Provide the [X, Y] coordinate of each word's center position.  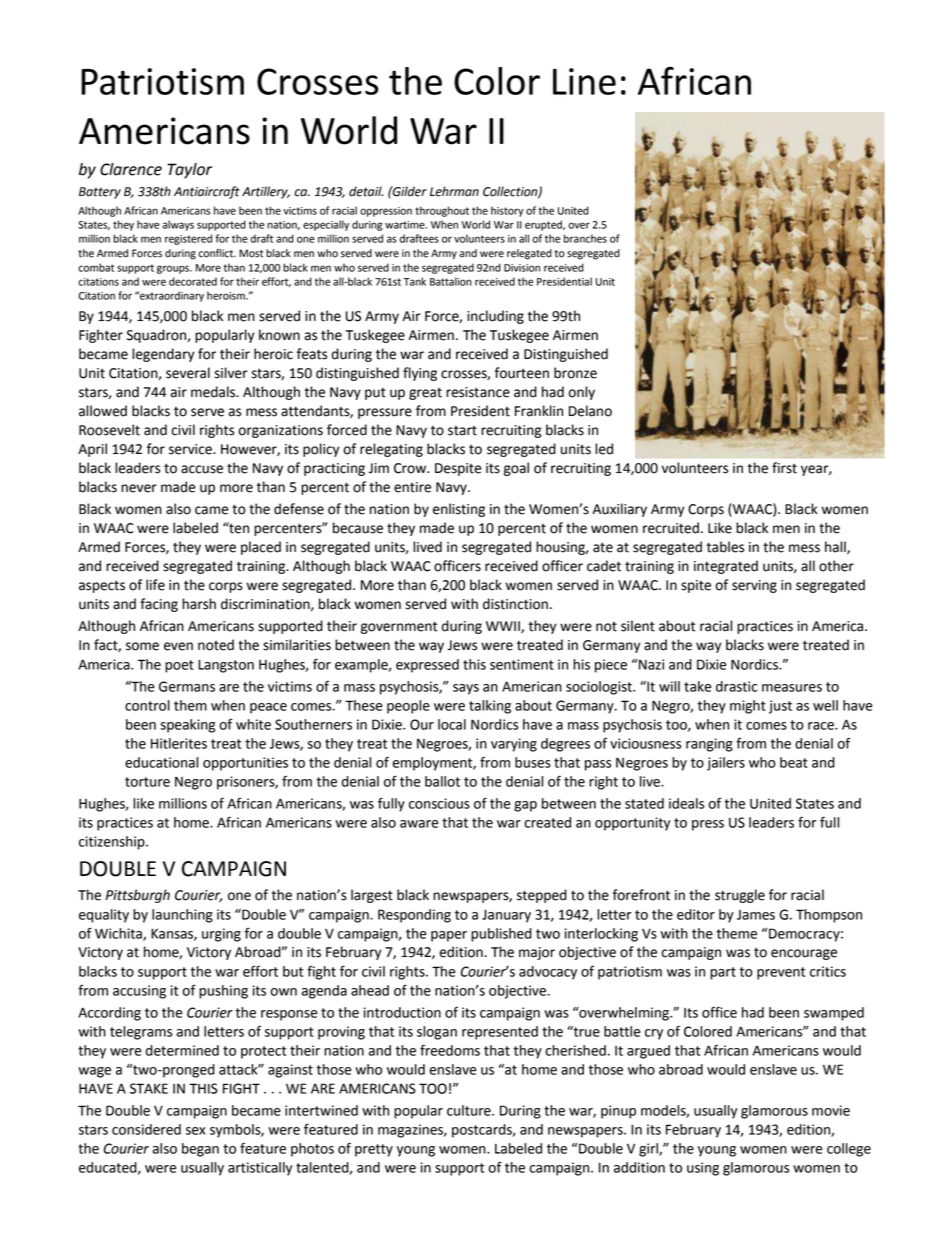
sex [195, 1131]
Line [584, 81]
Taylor [189, 171]
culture [470, 1110]
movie [831, 1110]
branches [585, 238]
